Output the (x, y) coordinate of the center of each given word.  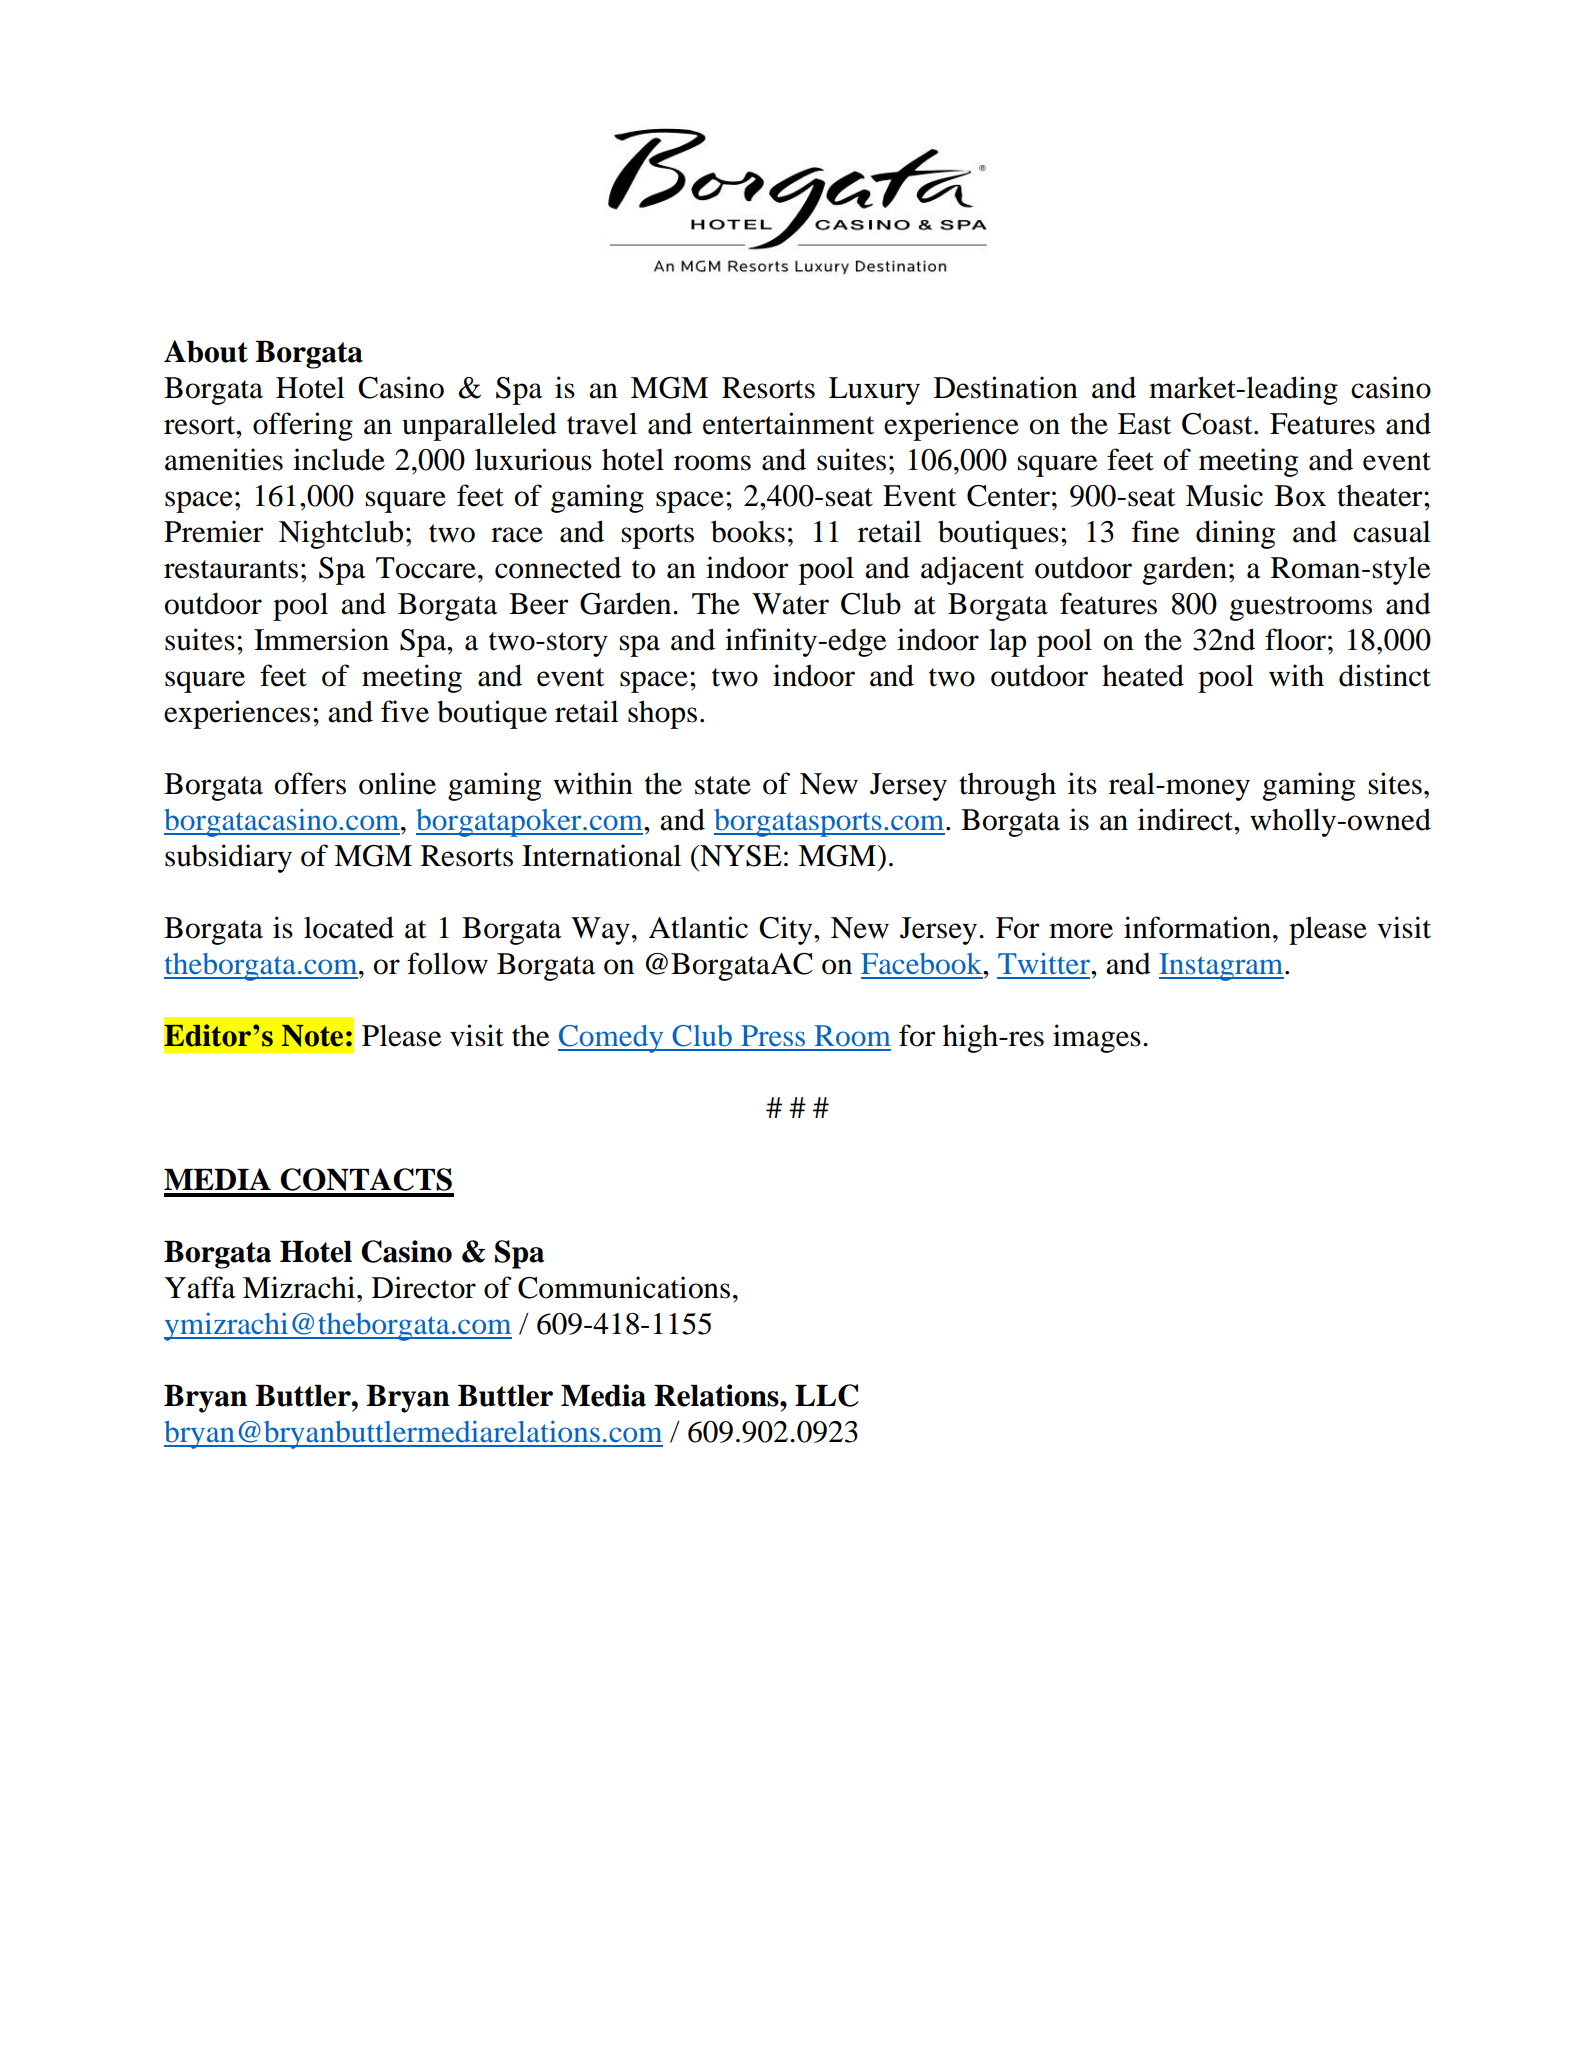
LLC (827, 1395)
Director (424, 1287)
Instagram (1222, 967)
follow (447, 963)
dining (1235, 534)
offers (310, 783)
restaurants (231, 569)
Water (790, 604)
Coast (1218, 424)
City (787, 930)
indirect (1186, 819)
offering (303, 426)
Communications (624, 1287)
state (723, 785)
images (1097, 1038)
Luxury (874, 391)
